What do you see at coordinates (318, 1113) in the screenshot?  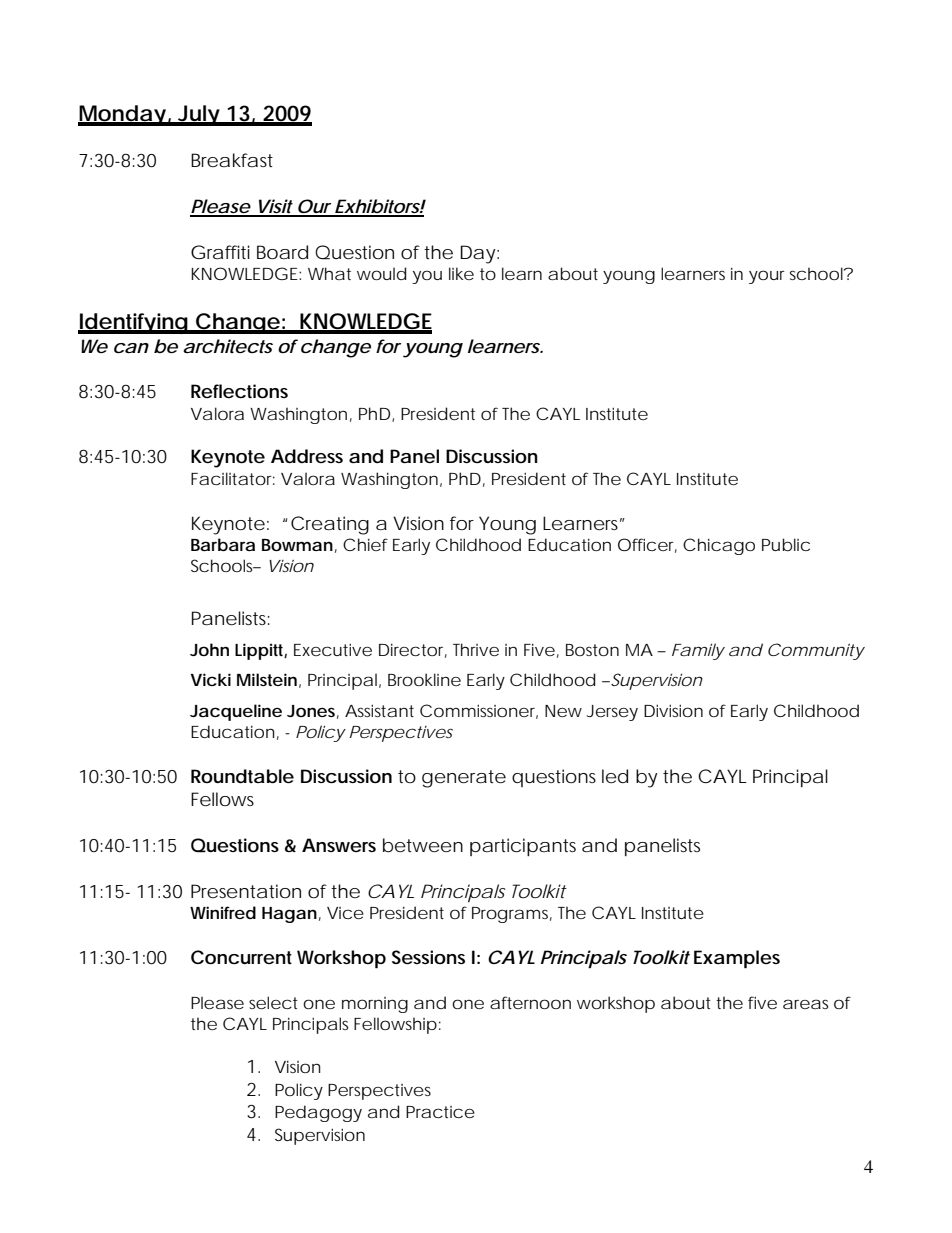 I see `Pedagogy` at bounding box center [318, 1113].
